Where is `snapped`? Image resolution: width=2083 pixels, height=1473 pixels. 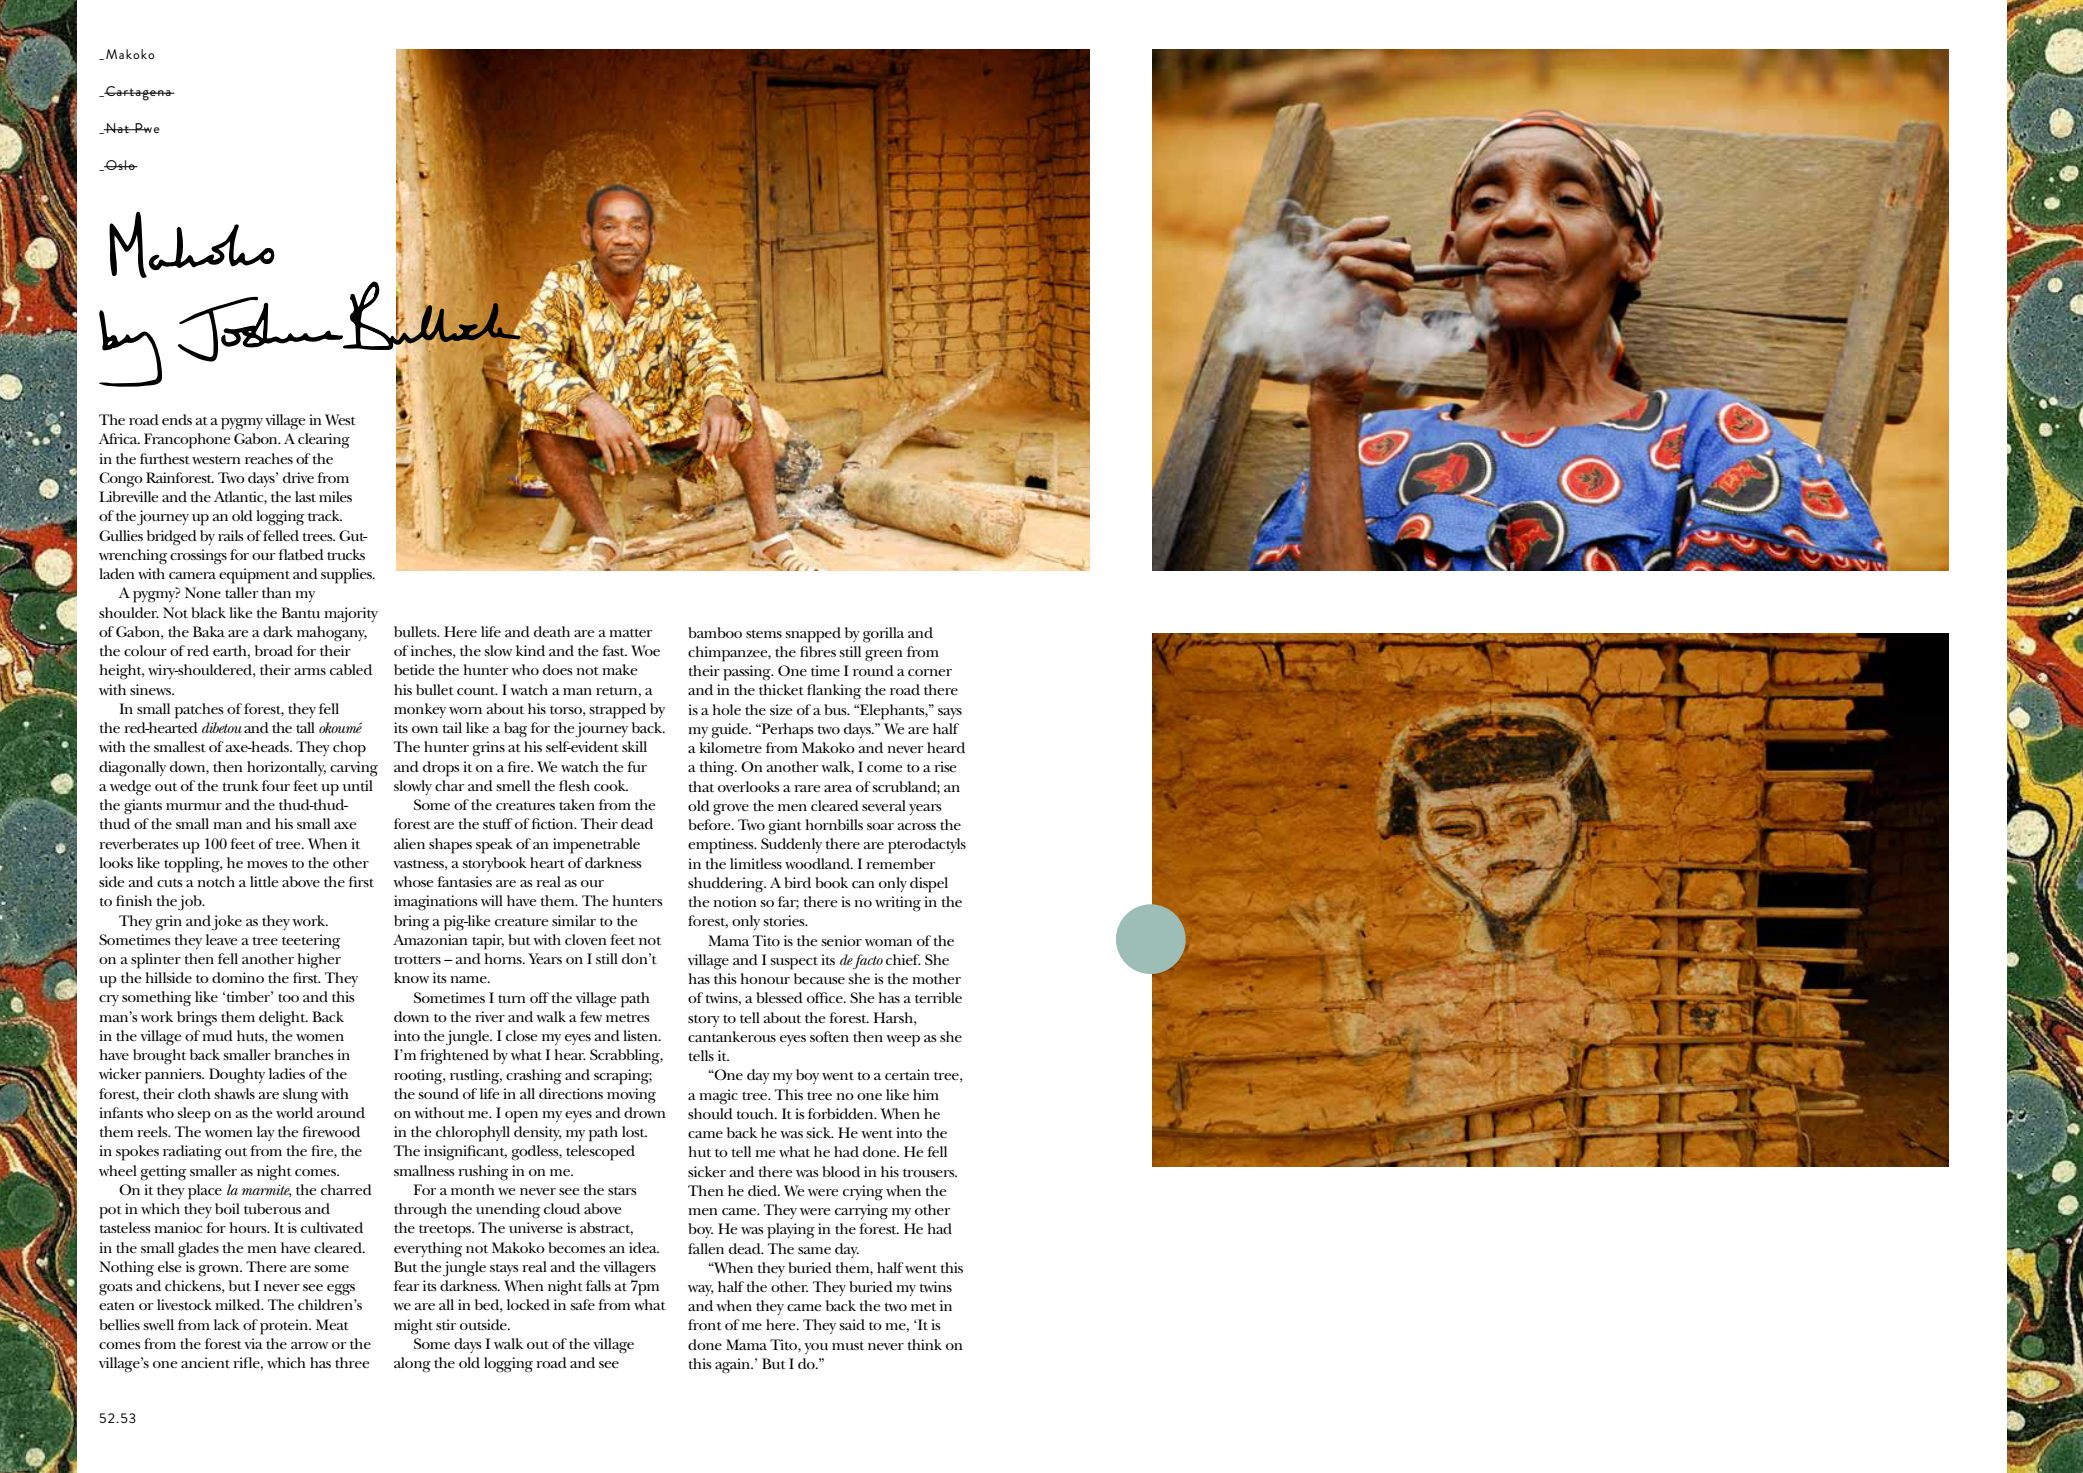 snapped is located at coordinates (813, 635).
